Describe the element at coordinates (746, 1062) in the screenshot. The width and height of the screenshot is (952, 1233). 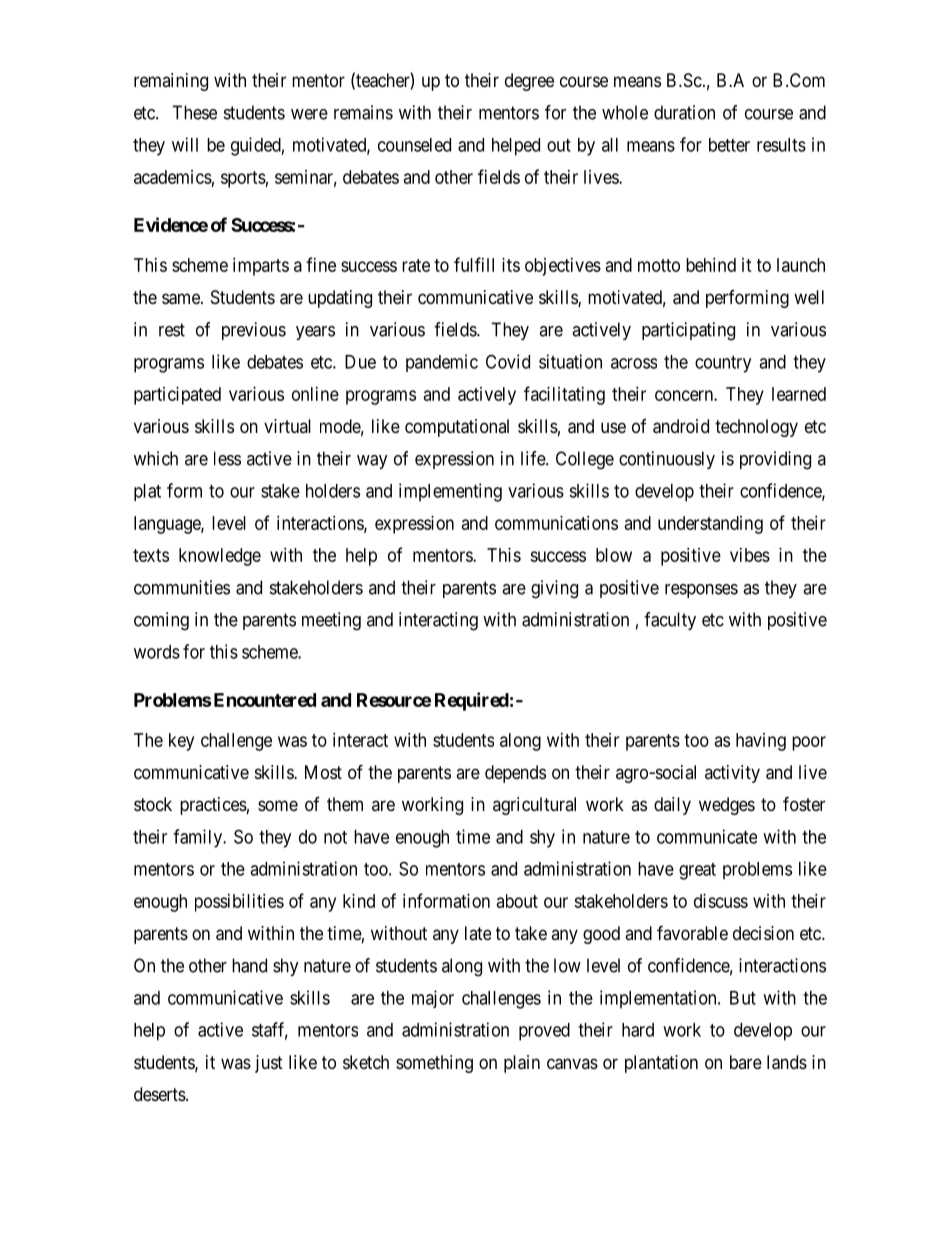
I see `bare` at that location.
